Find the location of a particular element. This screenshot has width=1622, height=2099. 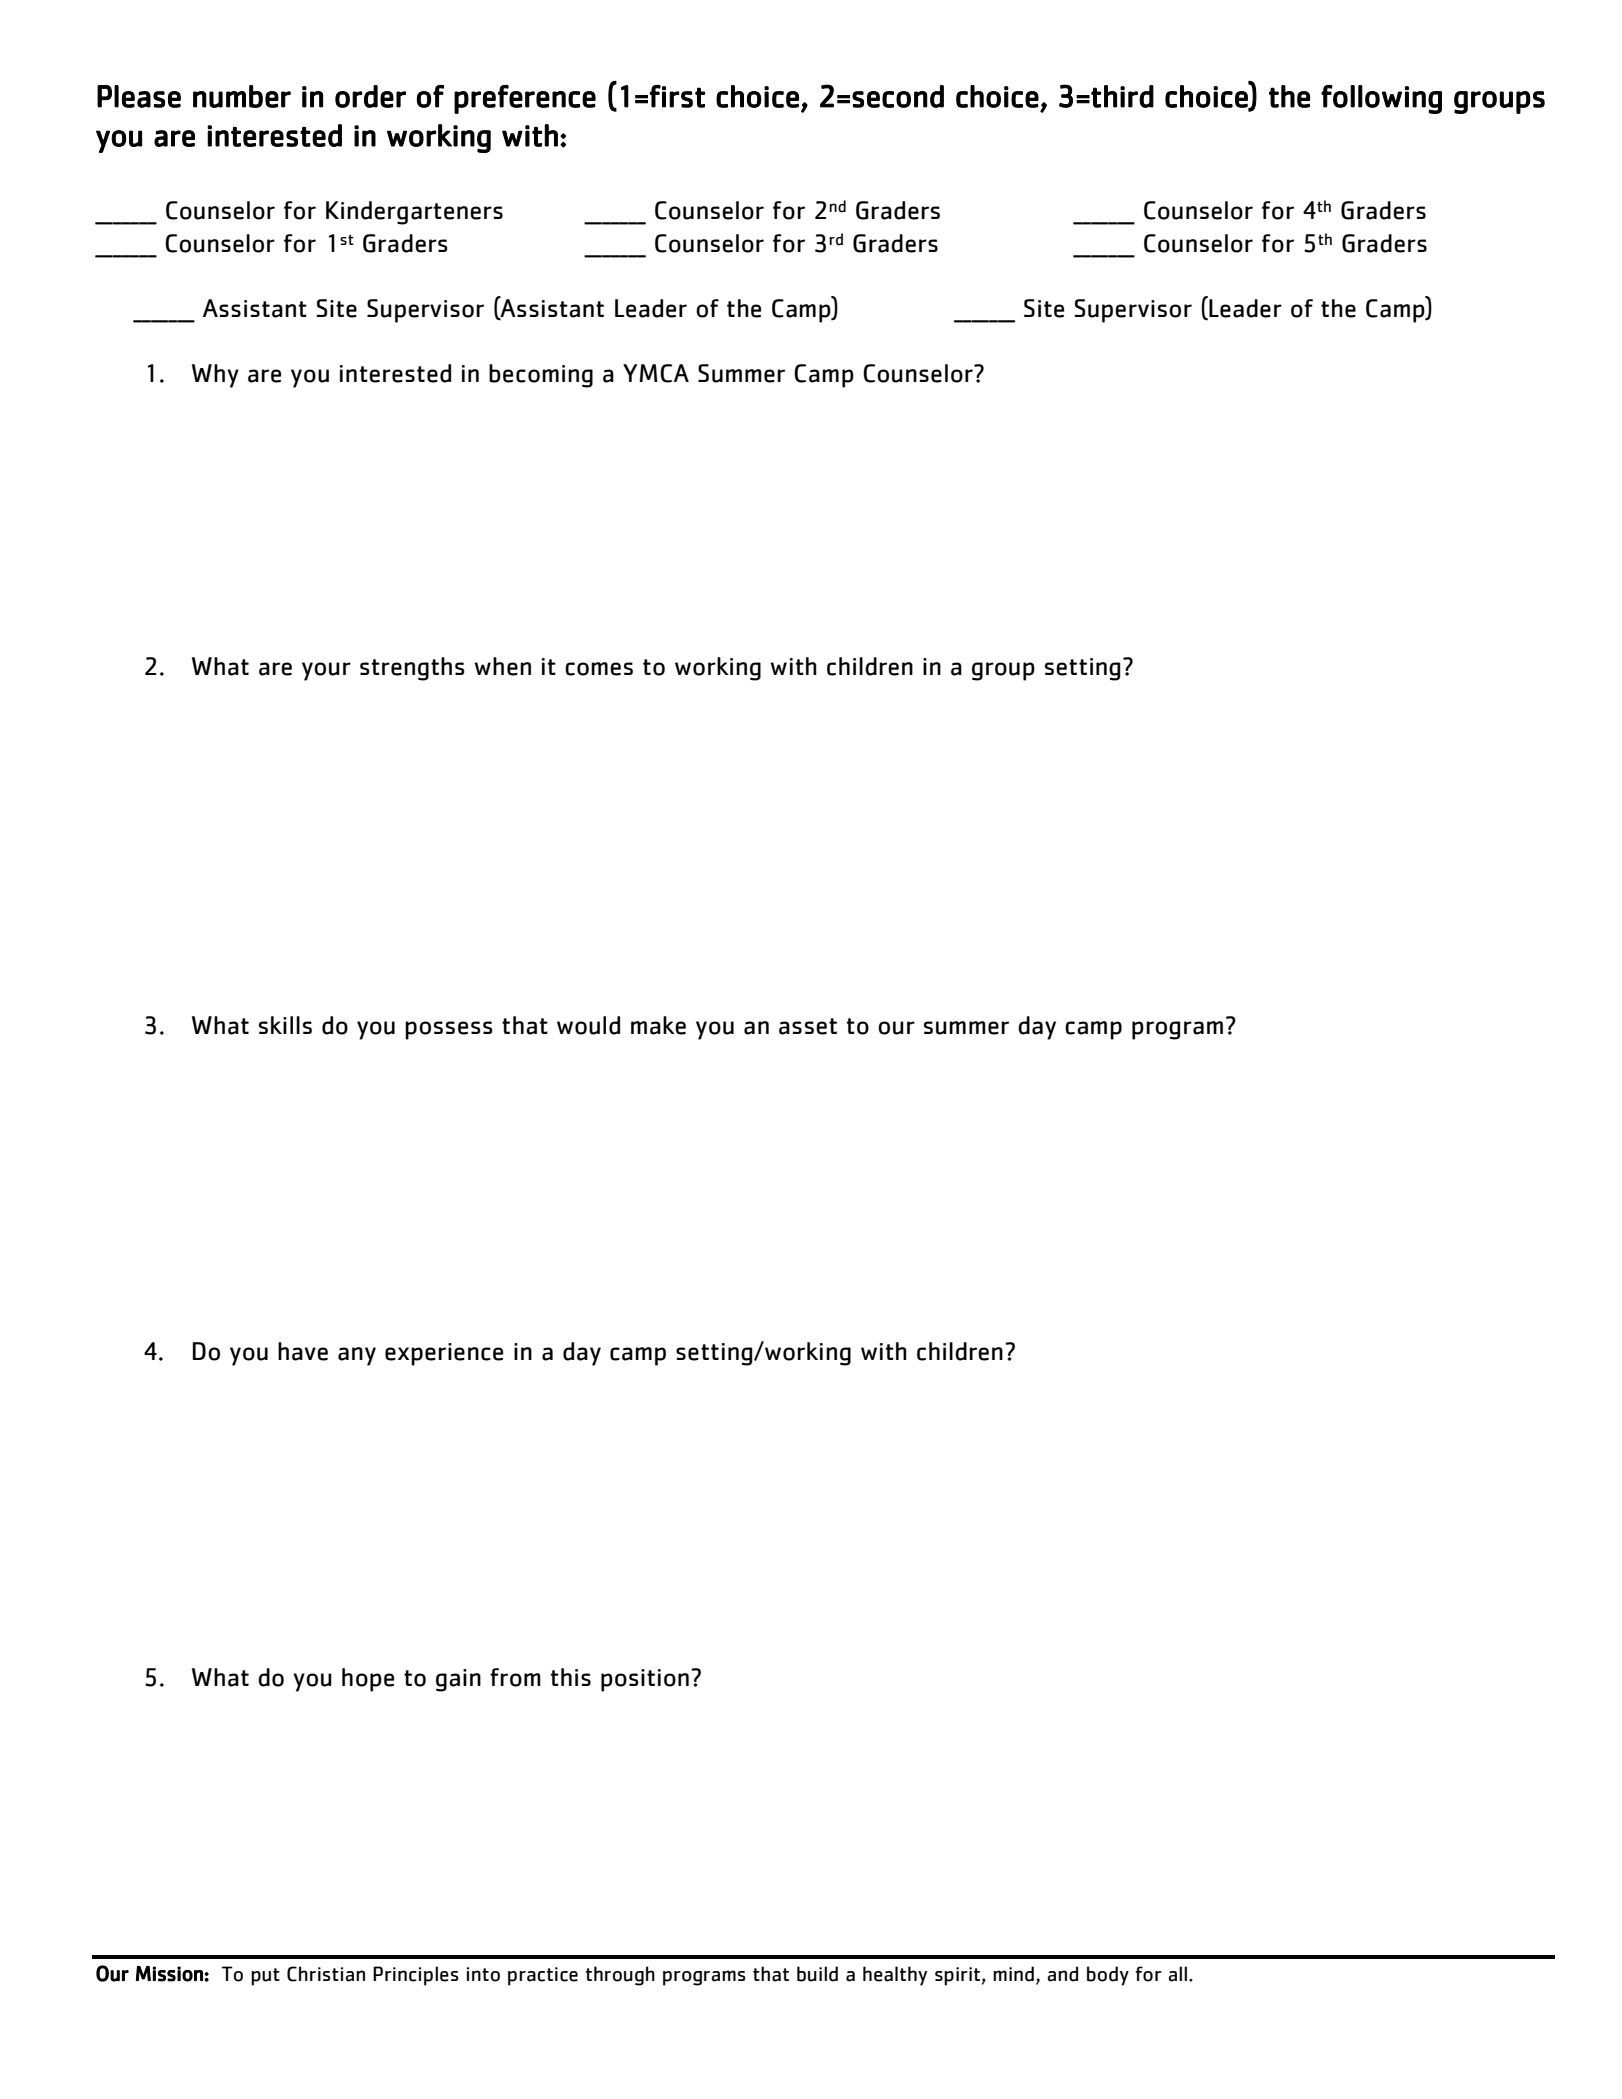

following is located at coordinates (1381, 99).
